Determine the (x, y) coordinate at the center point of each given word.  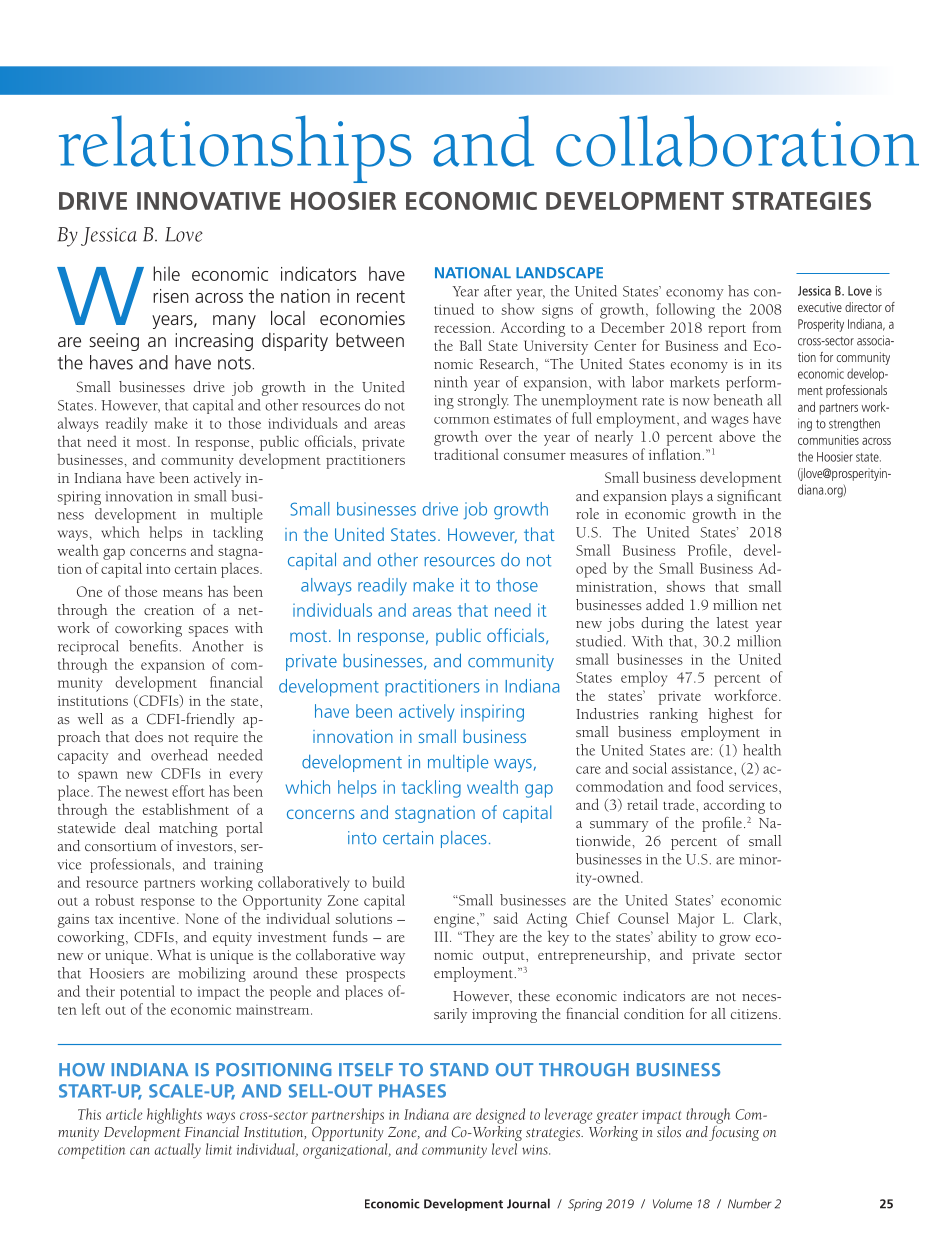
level (504, 1149)
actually (177, 1150)
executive (820, 307)
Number (750, 1204)
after (498, 291)
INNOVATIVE (208, 201)
